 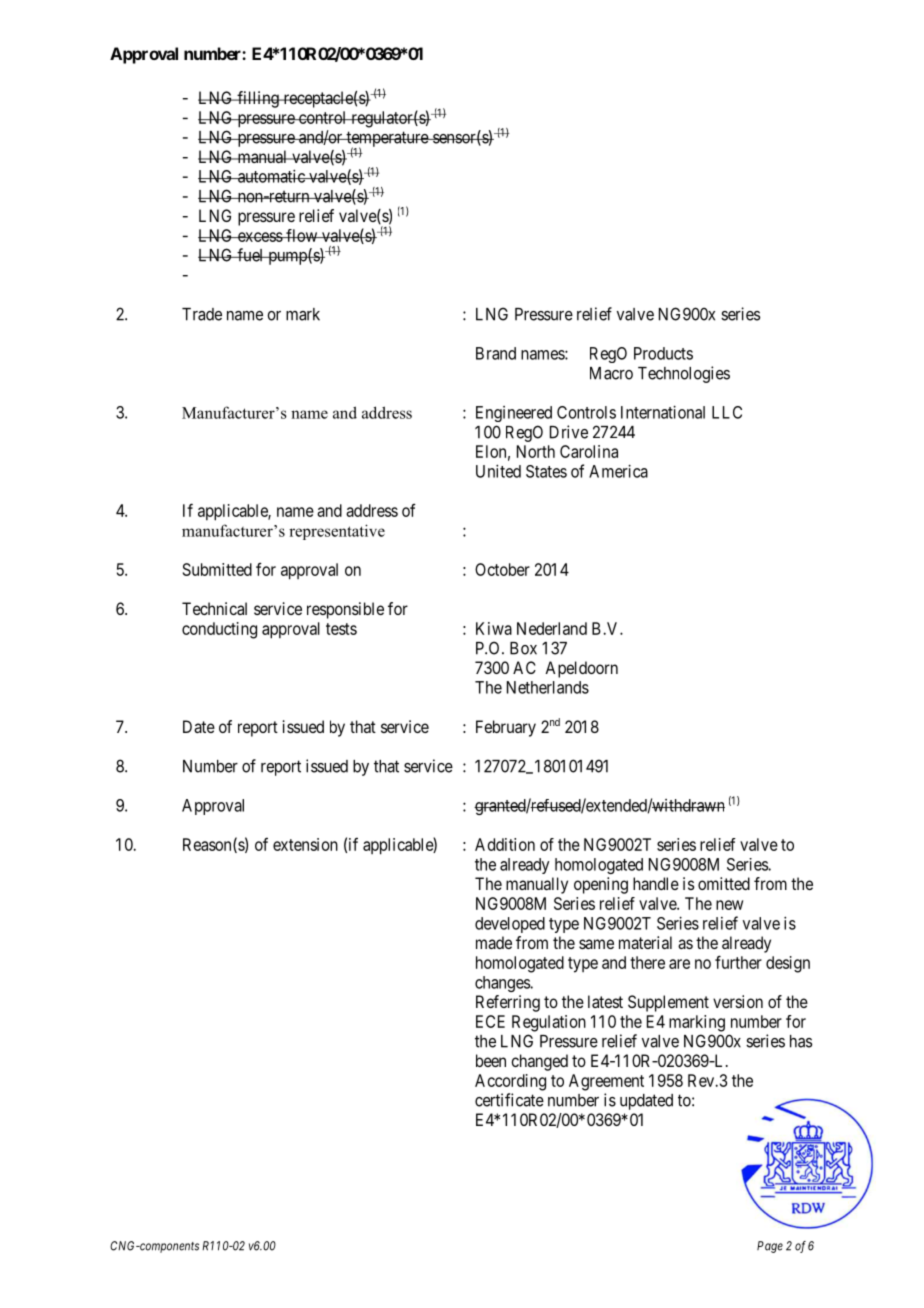 What do you see at coordinates (258, 99) in the screenshot?
I see `filling` at bounding box center [258, 99].
